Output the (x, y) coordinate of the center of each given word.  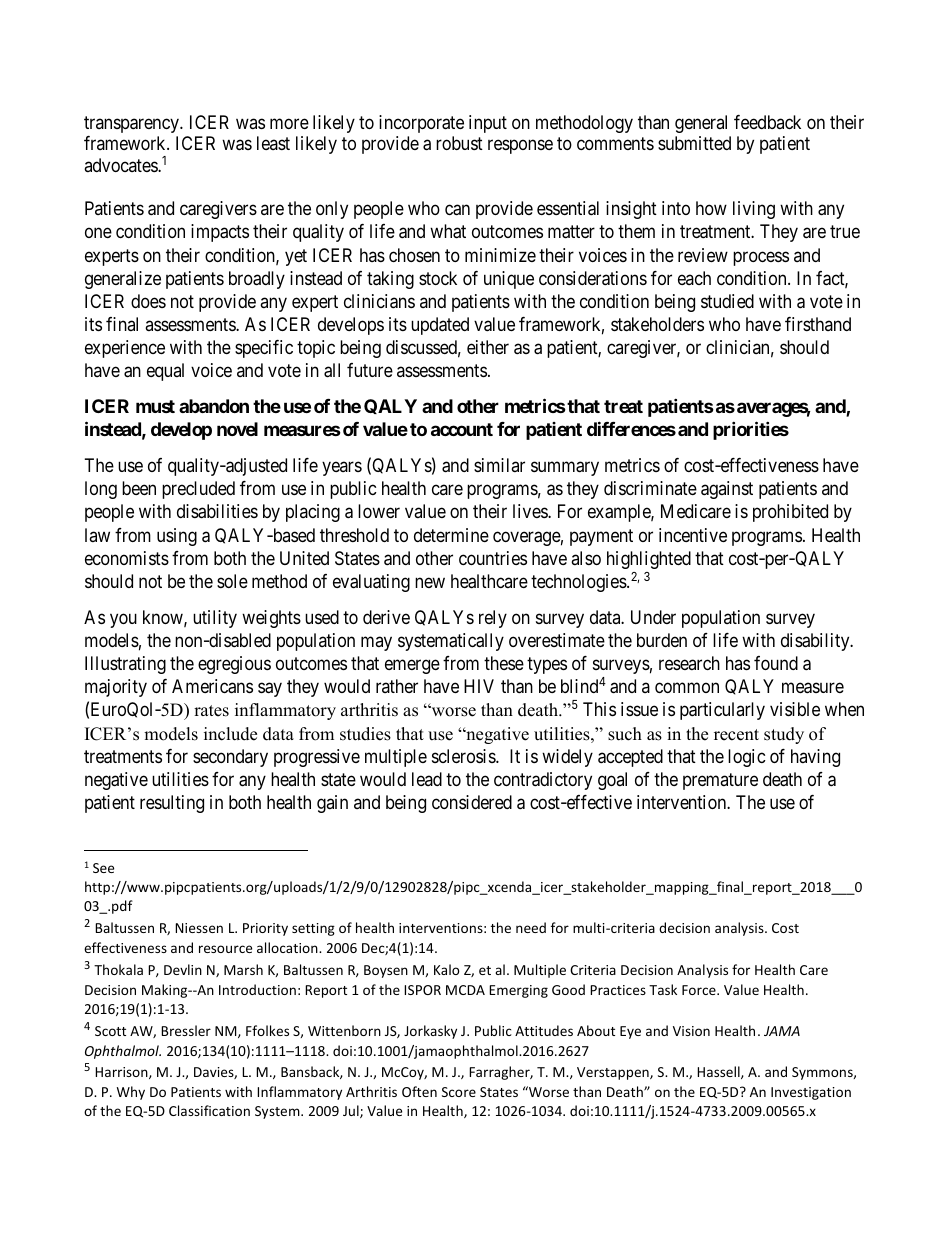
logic (747, 758)
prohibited (790, 513)
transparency (133, 124)
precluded (198, 490)
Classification (209, 1110)
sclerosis (464, 756)
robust (459, 143)
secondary (230, 758)
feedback (767, 122)
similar (499, 465)
